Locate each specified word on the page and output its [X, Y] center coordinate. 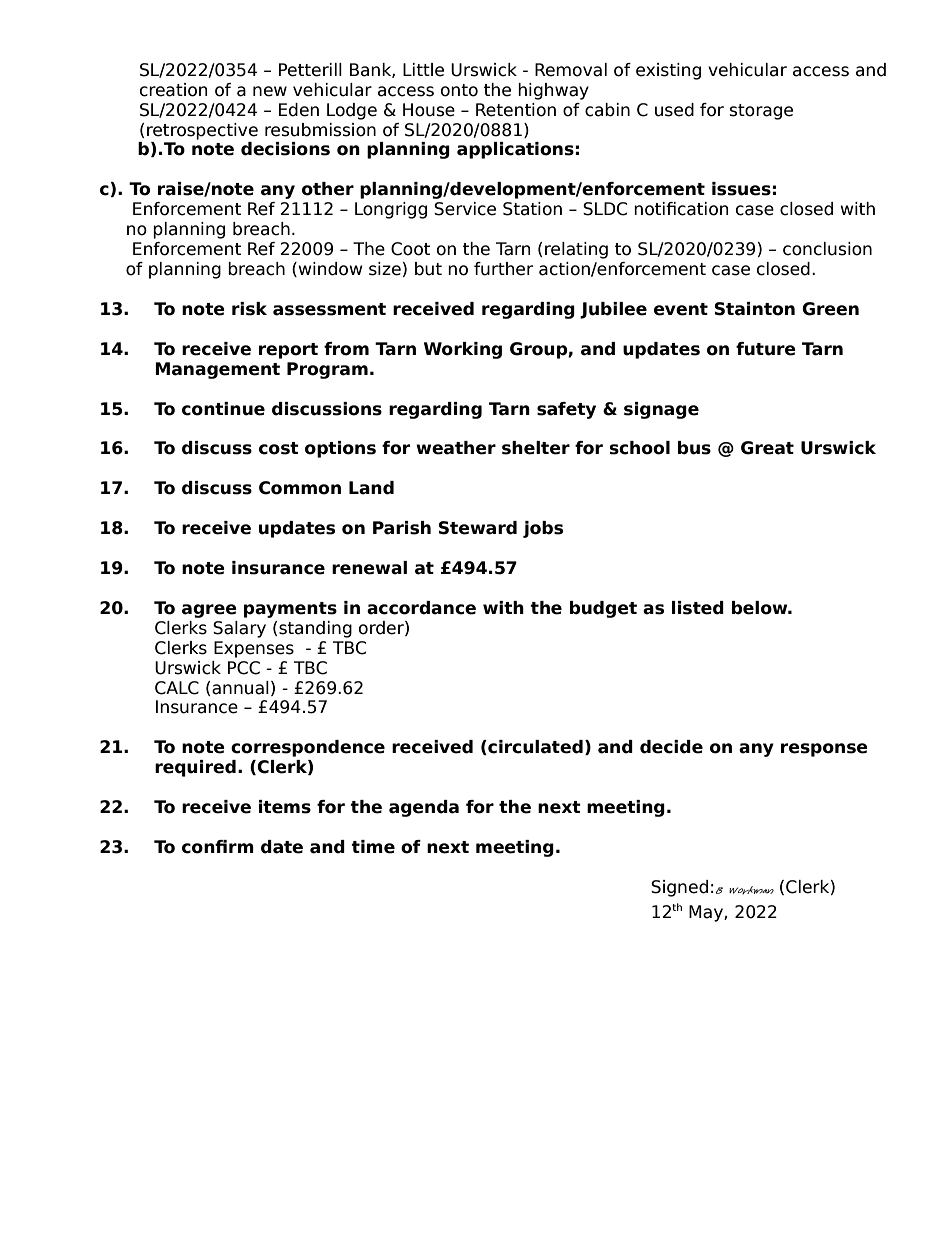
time [373, 847]
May [707, 913]
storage [761, 112]
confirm [218, 847]
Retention [516, 110]
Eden [299, 110]
